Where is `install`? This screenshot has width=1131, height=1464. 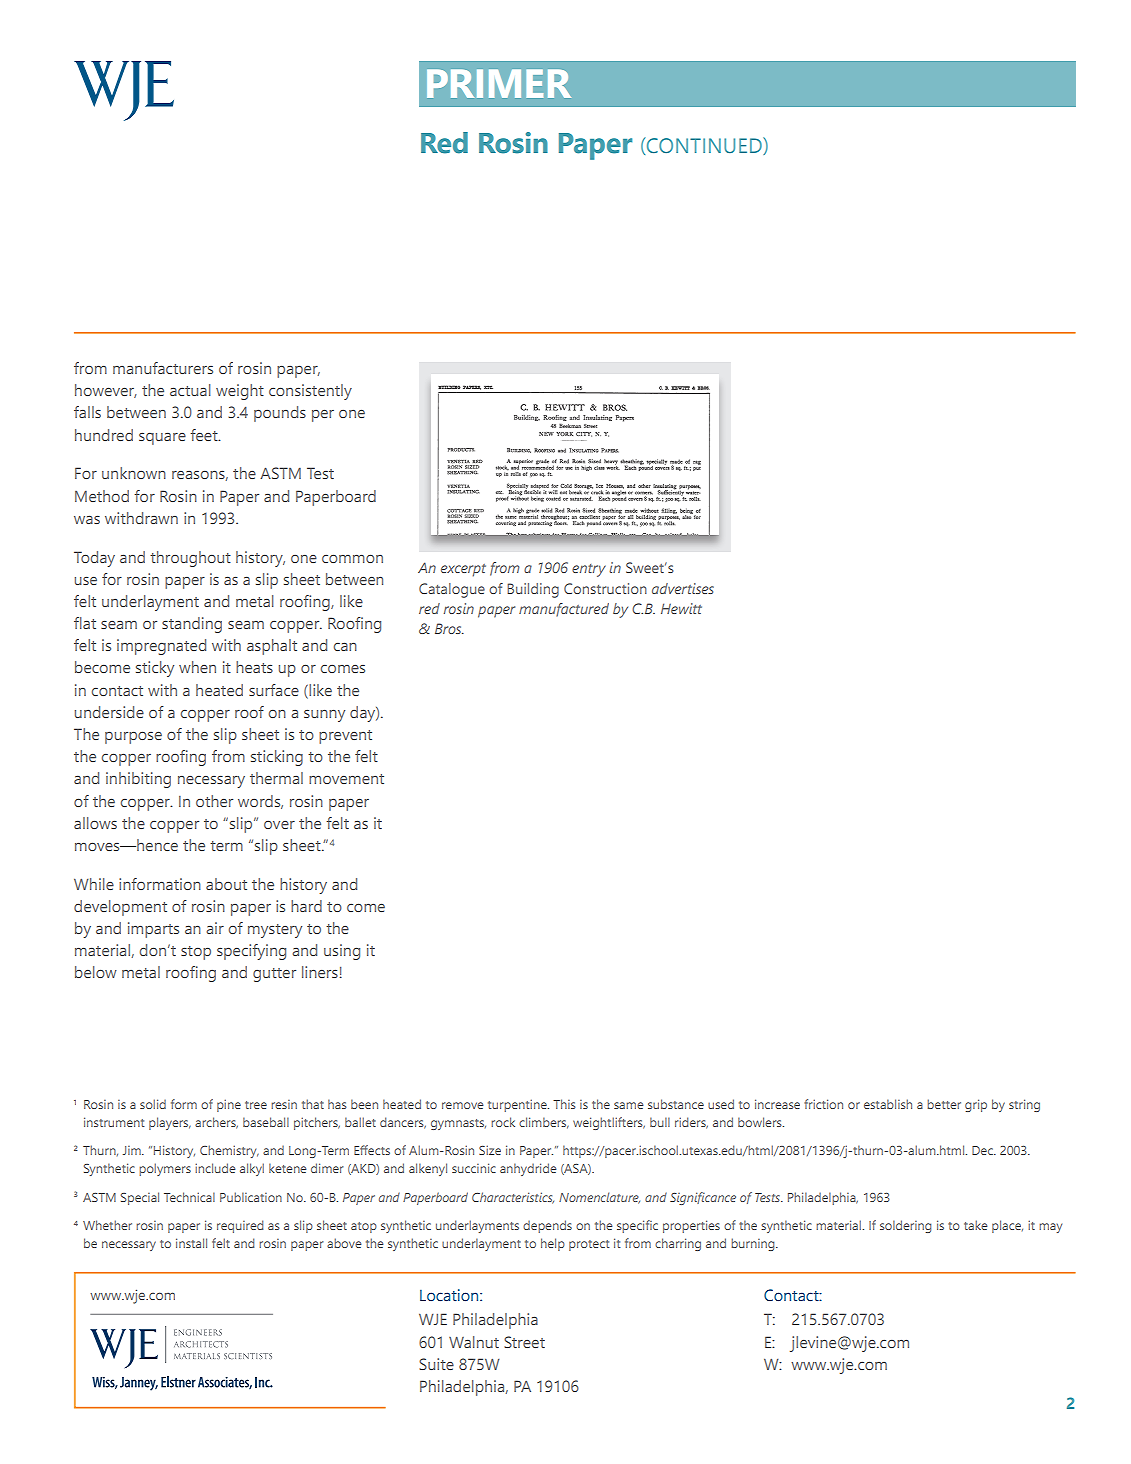
install is located at coordinates (191, 1243).
